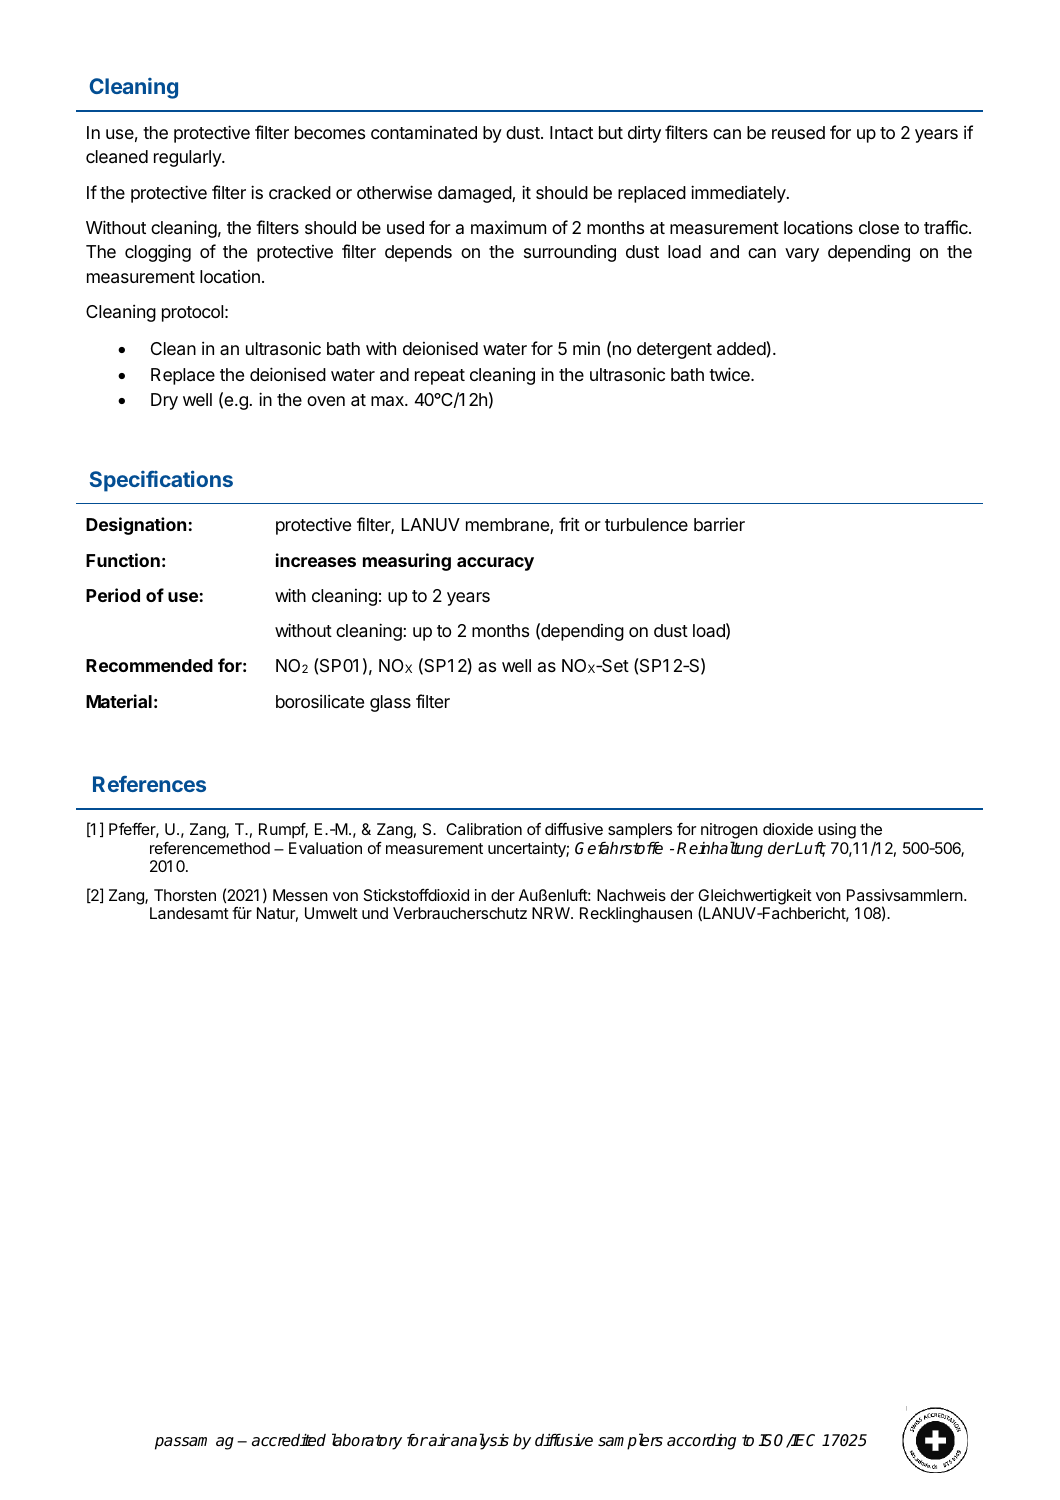  I want to click on according, so click(701, 1442).
